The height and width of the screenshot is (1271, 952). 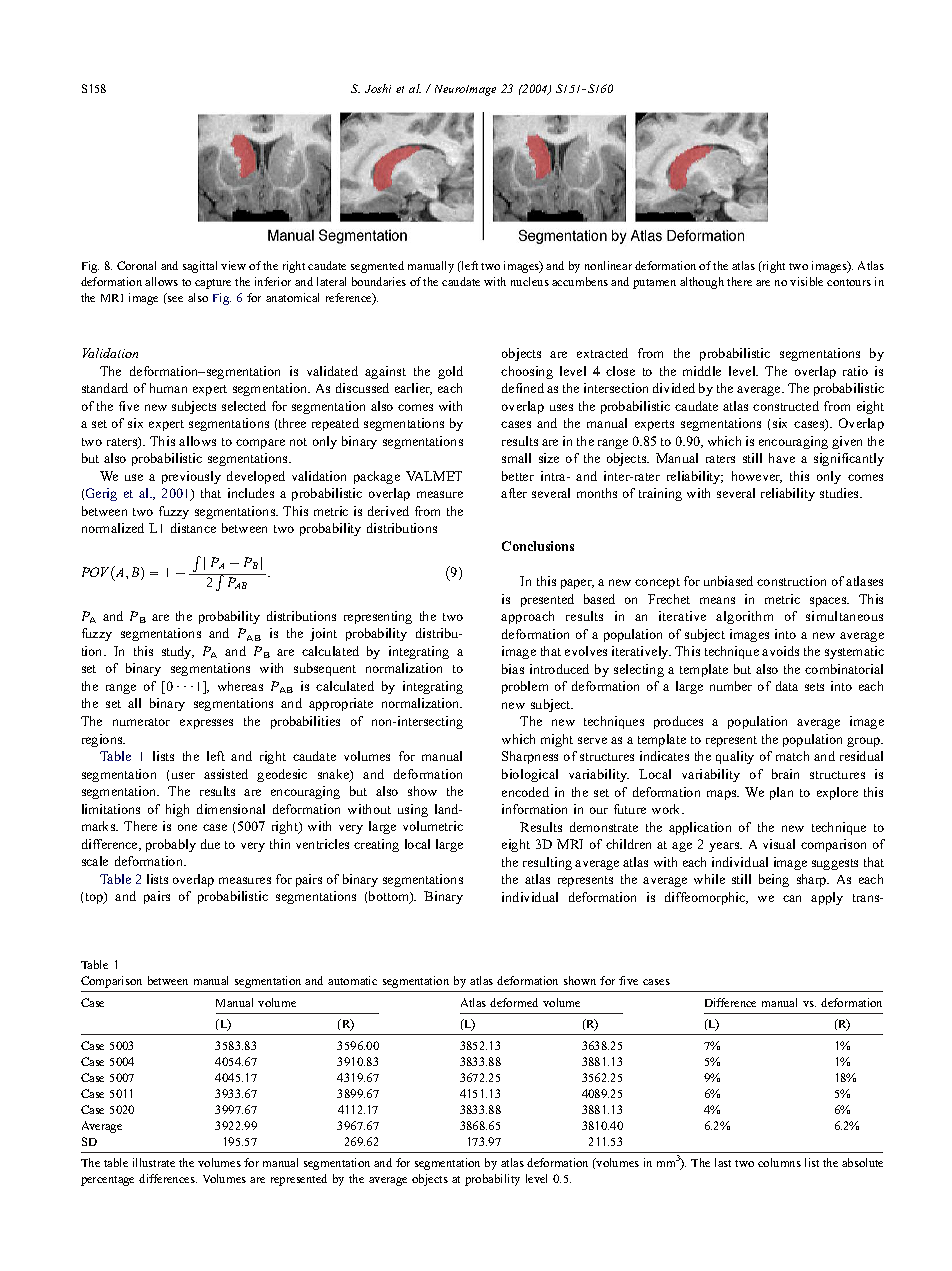 What do you see at coordinates (154, 1162) in the screenshot?
I see `illustrate` at bounding box center [154, 1162].
